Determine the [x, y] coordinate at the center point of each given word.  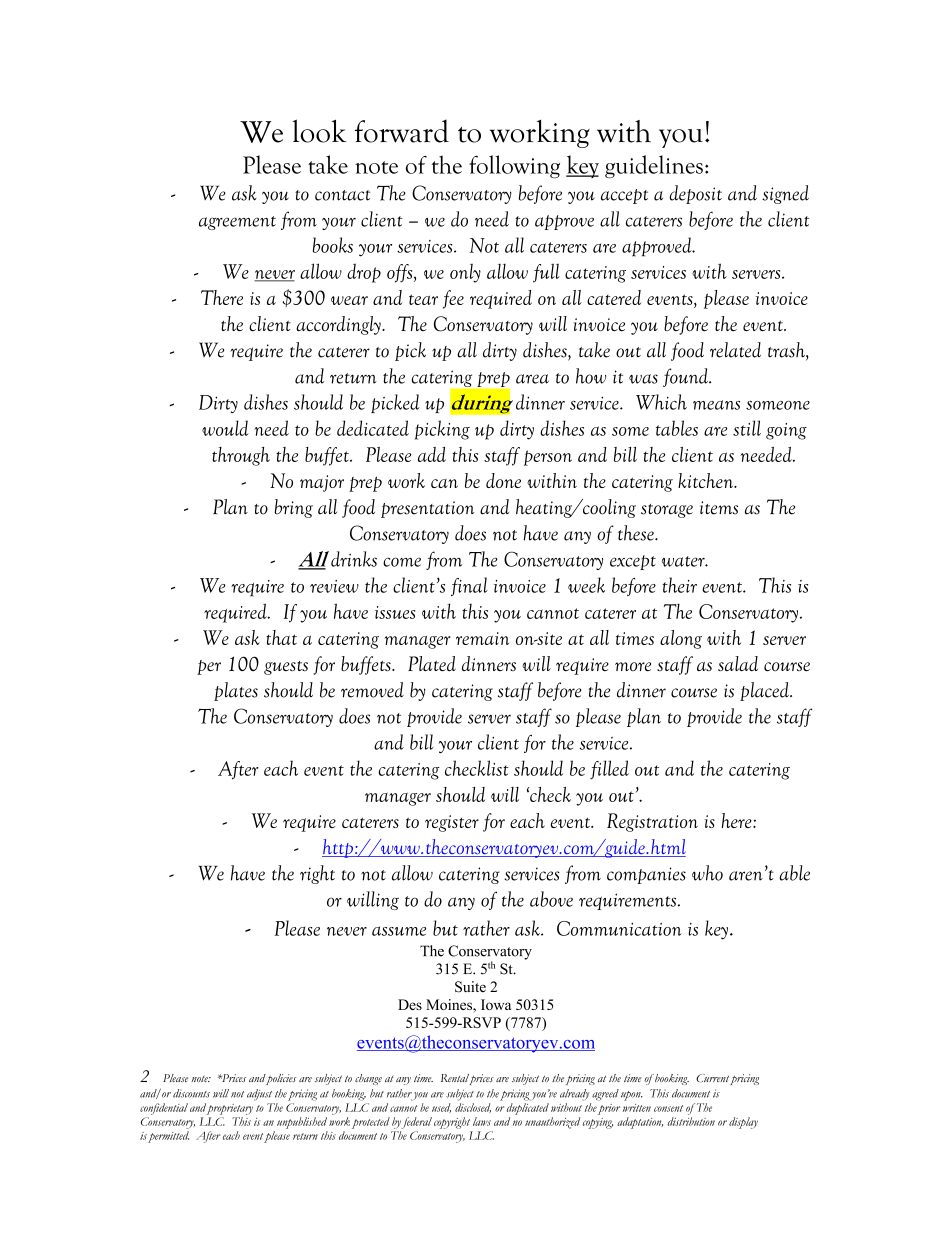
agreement [237, 223]
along [681, 639]
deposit [695, 194]
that [281, 637]
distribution [691, 1121]
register [452, 823]
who [707, 873]
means [716, 405]
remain [482, 638]
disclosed [473, 1108]
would [225, 428]
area [532, 379]
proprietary [230, 1109]
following [514, 166]
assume [399, 931]
